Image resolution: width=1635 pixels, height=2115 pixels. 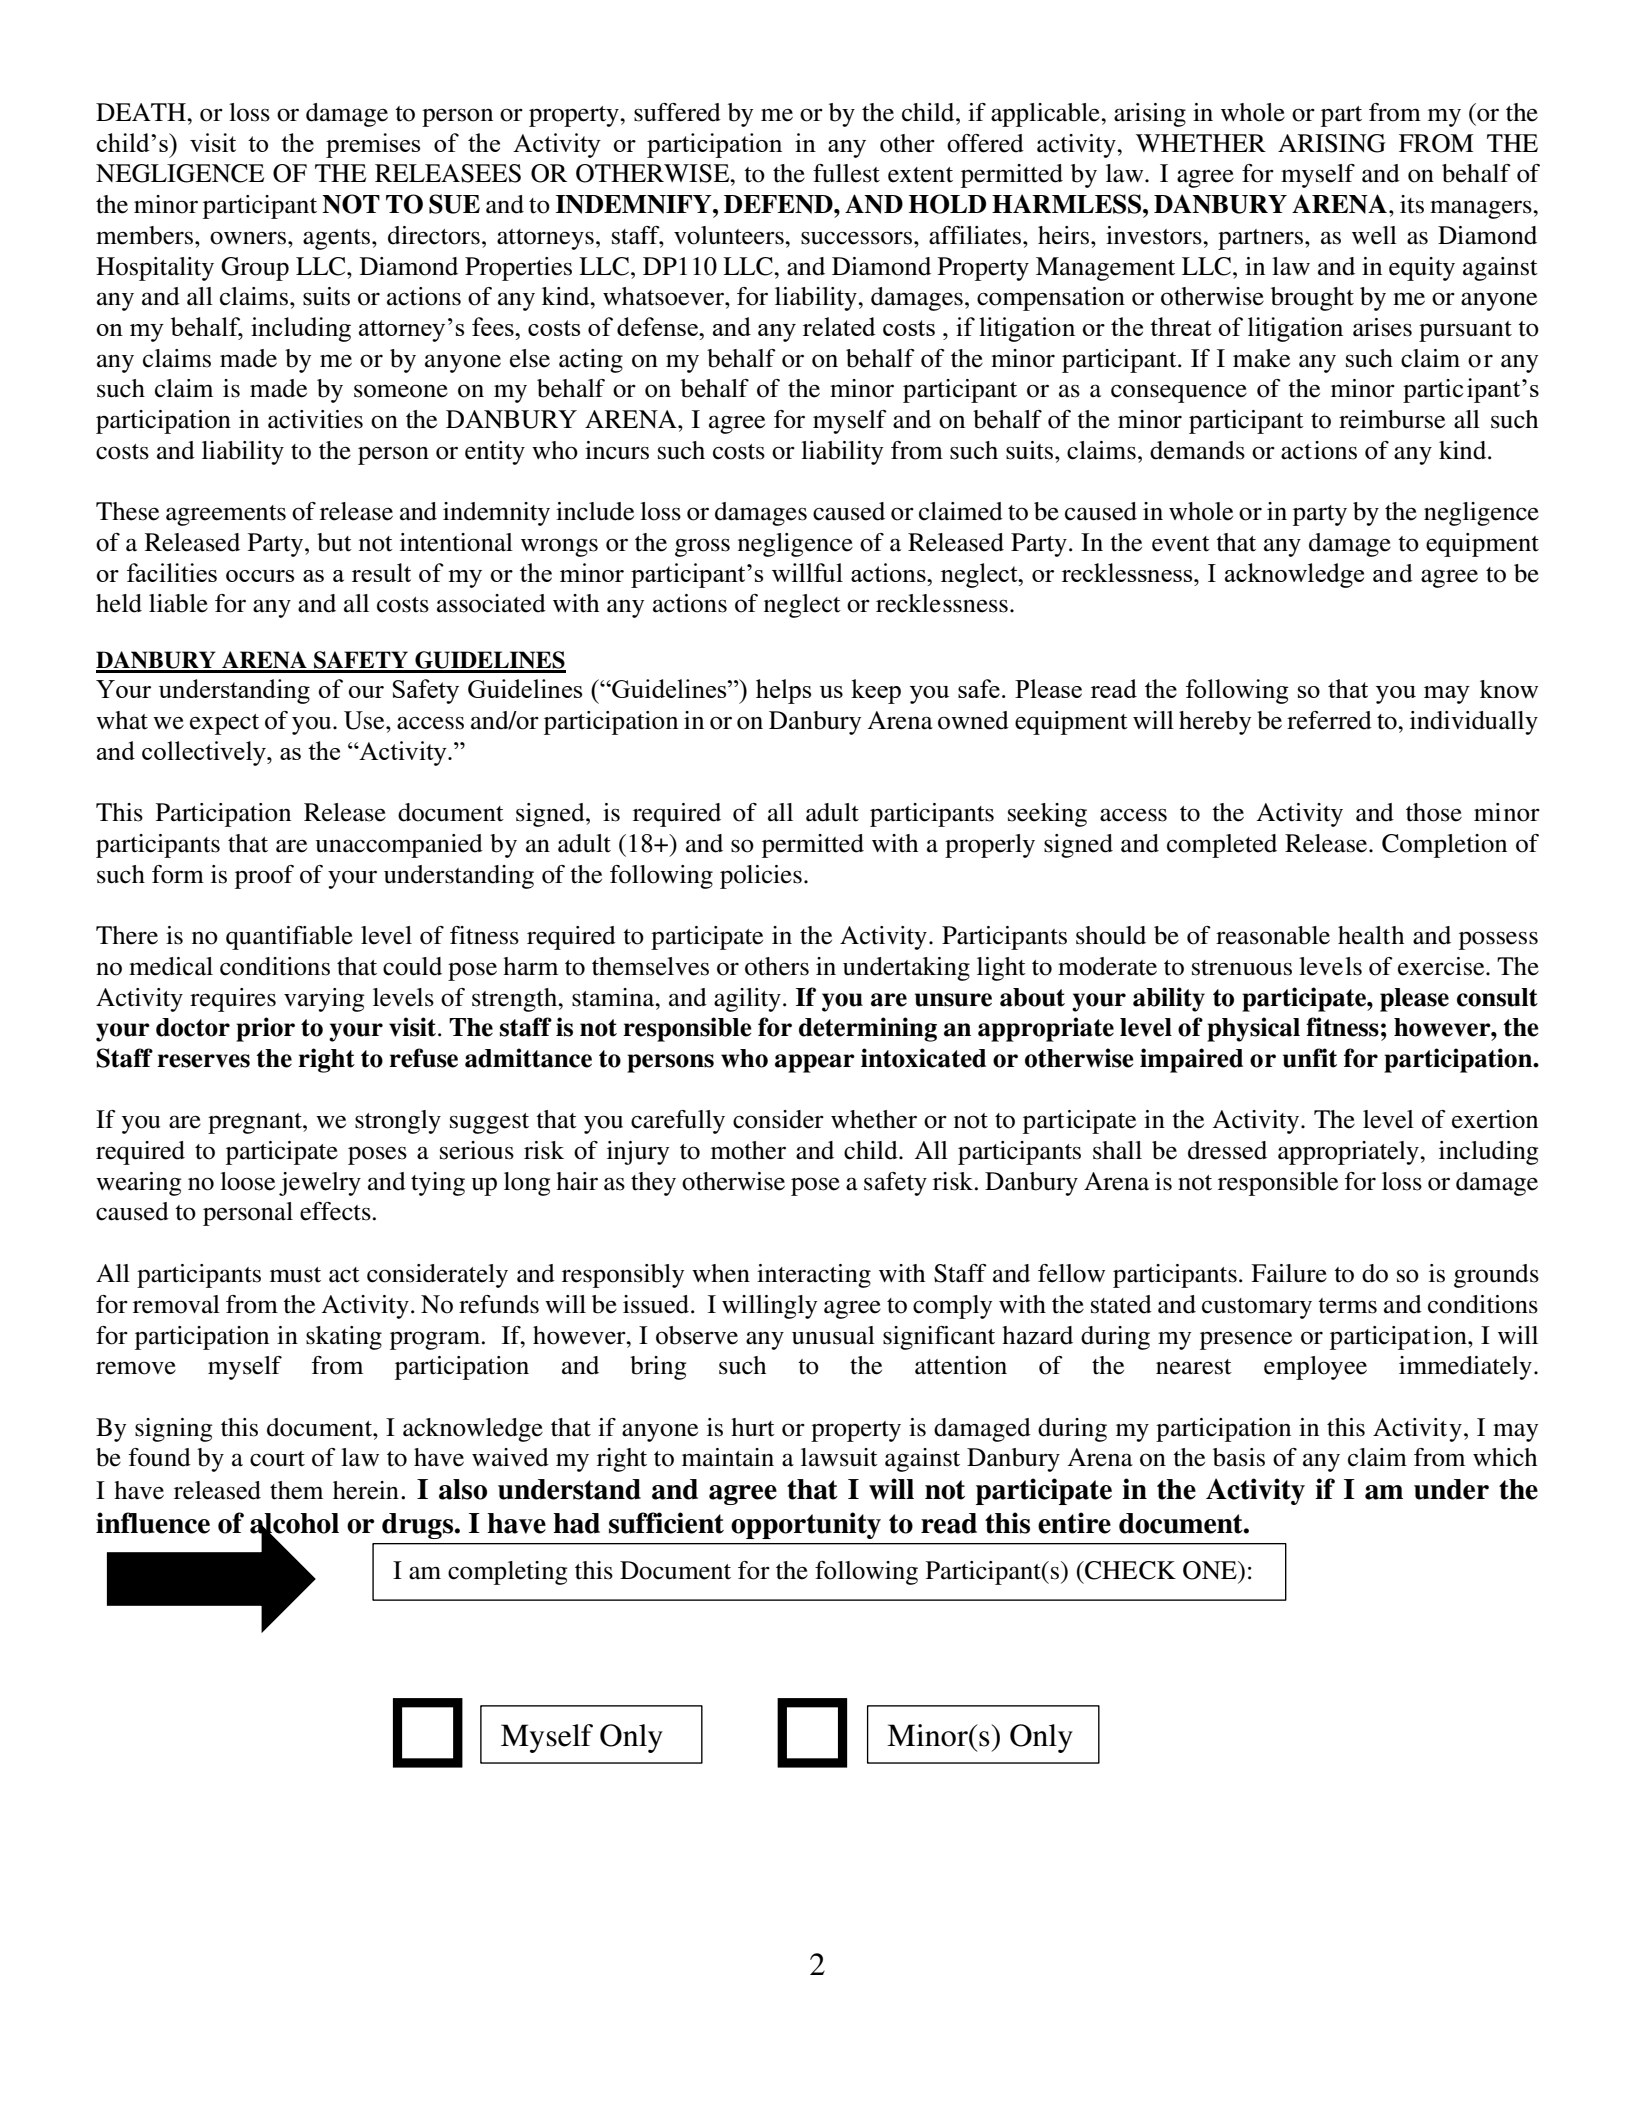 I want to click on alcohol, so click(x=294, y=1524).
